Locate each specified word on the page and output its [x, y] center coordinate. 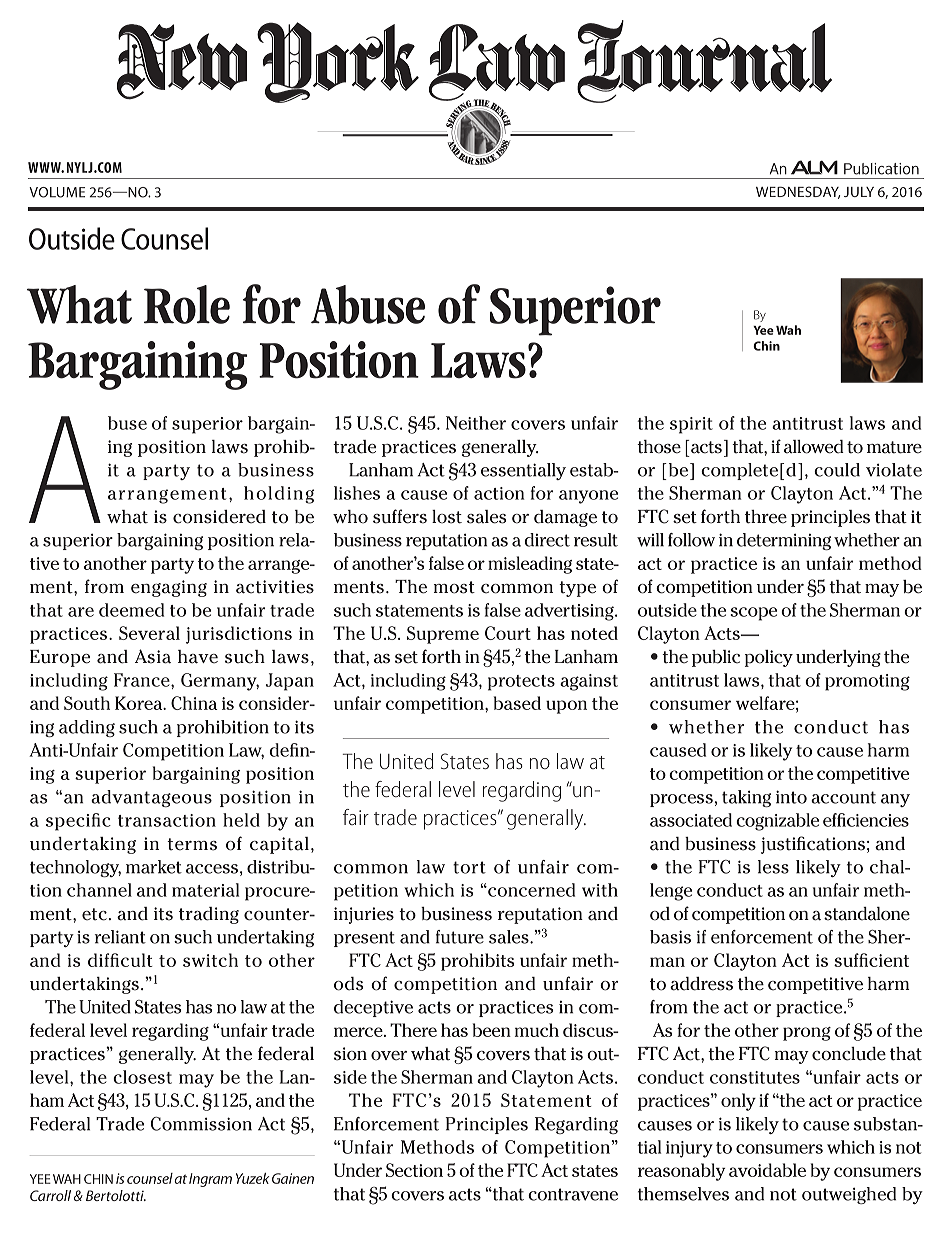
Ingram [210, 1180]
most [454, 587]
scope [753, 614]
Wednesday [798, 192]
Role [187, 304]
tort [469, 867]
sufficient [871, 960]
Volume [57, 192]
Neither [476, 423]
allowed [814, 447]
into [791, 797]
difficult [120, 960]
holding [279, 495]
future [460, 937]
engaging [169, 588]
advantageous [151, 798]
